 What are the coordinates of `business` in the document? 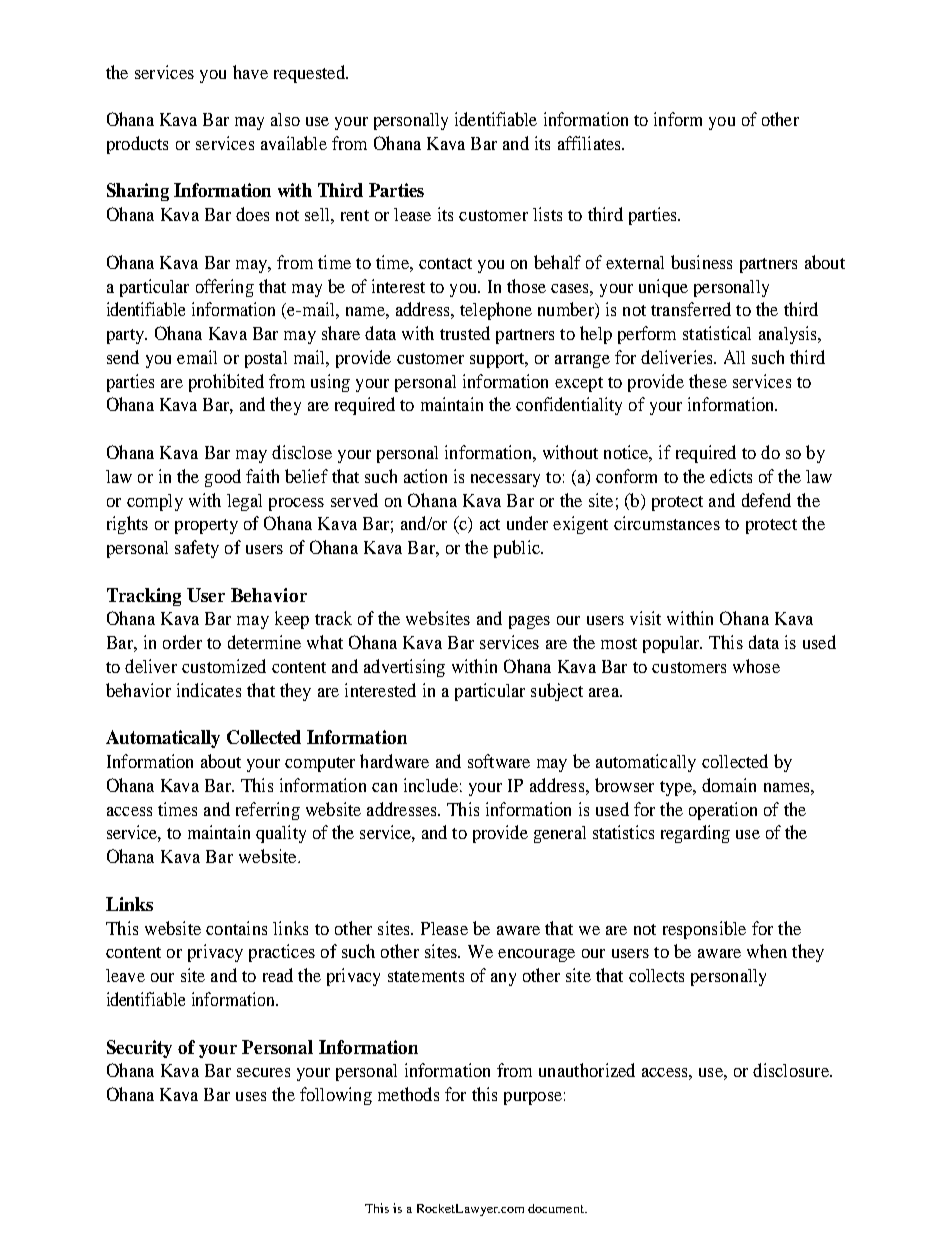 It's located at (701, 262).
